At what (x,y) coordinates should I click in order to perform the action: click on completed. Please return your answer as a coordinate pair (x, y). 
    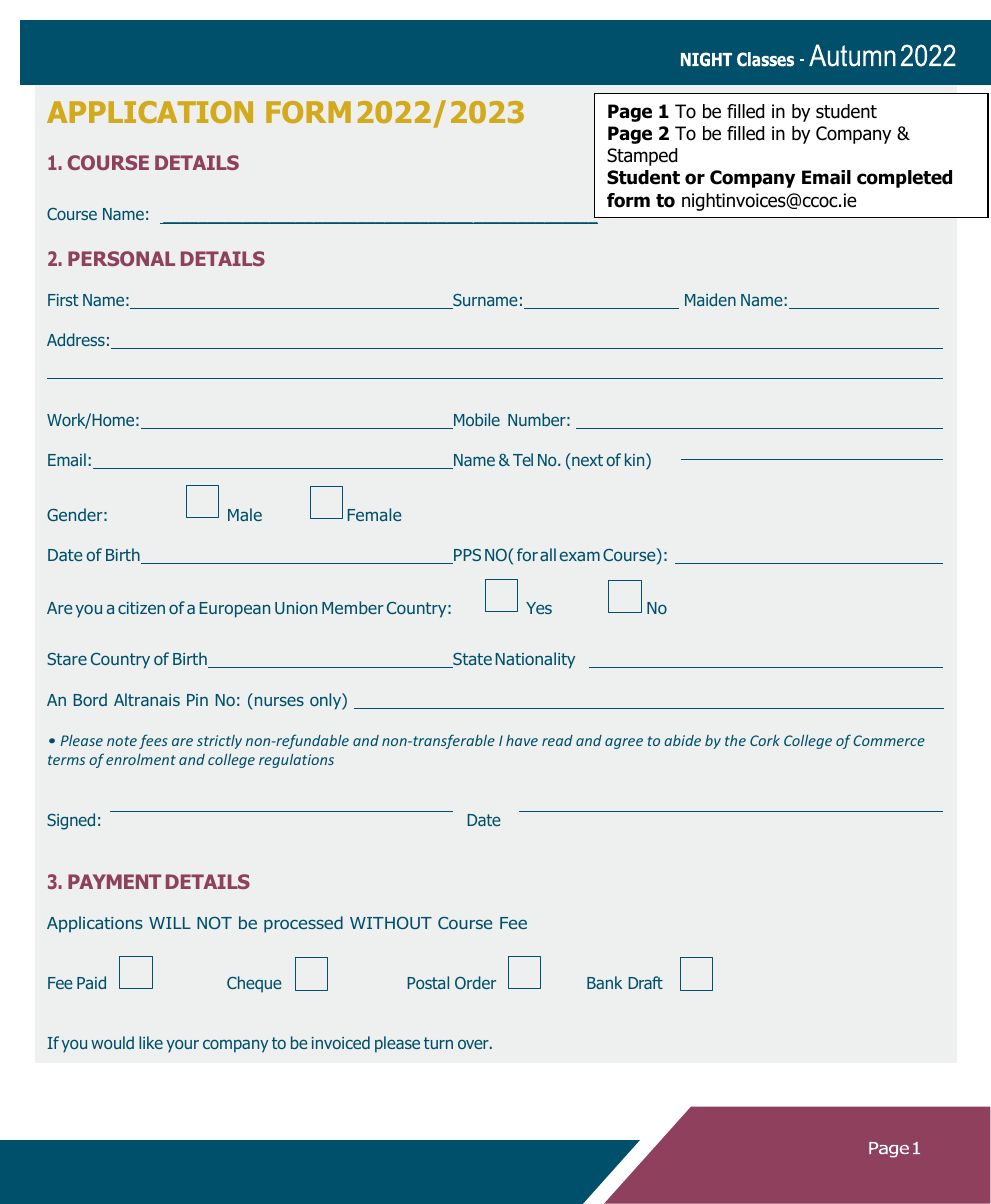
    Looking at the image, I should click on (904, 179).
